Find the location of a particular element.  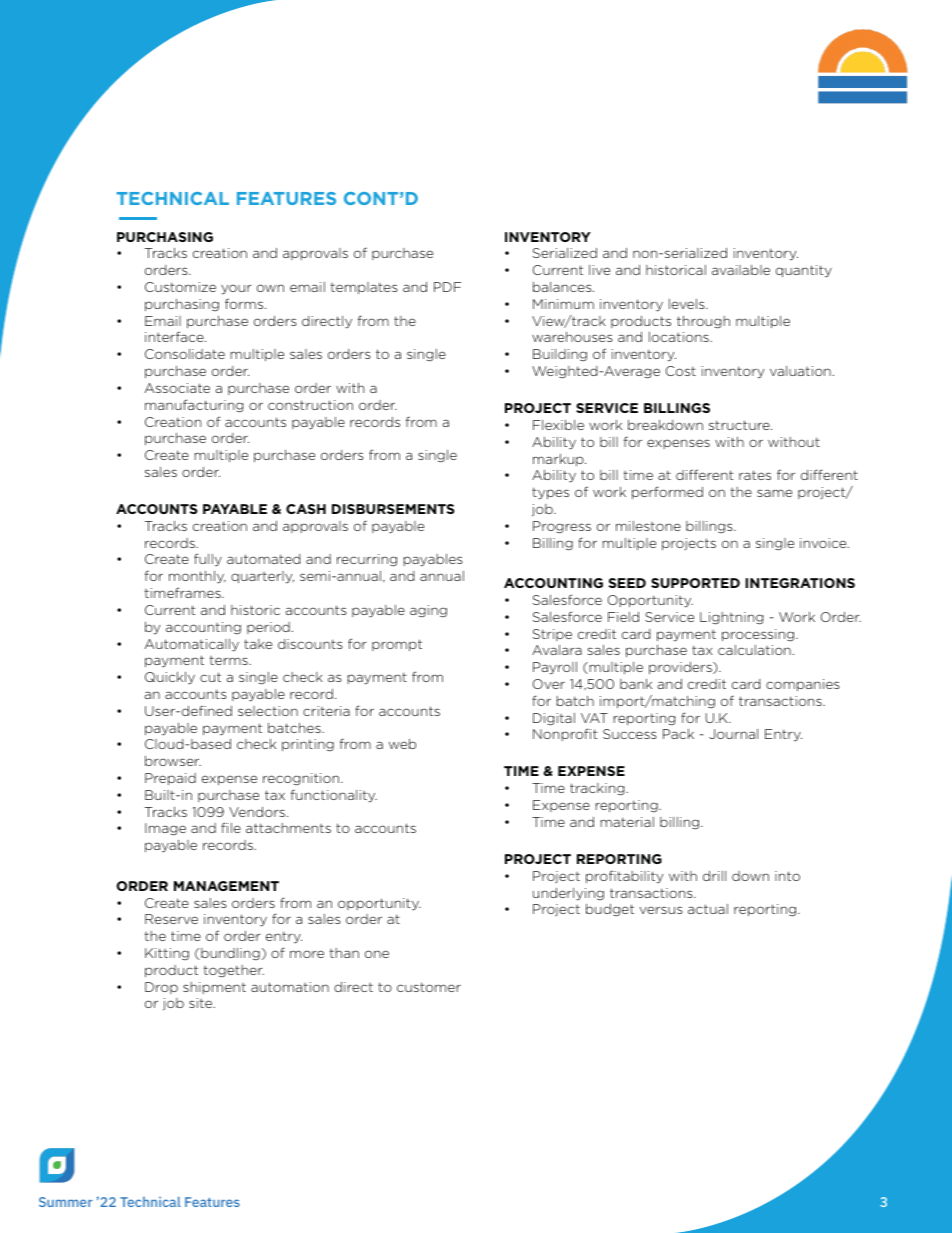

available is located at coordinates (741, 270).
